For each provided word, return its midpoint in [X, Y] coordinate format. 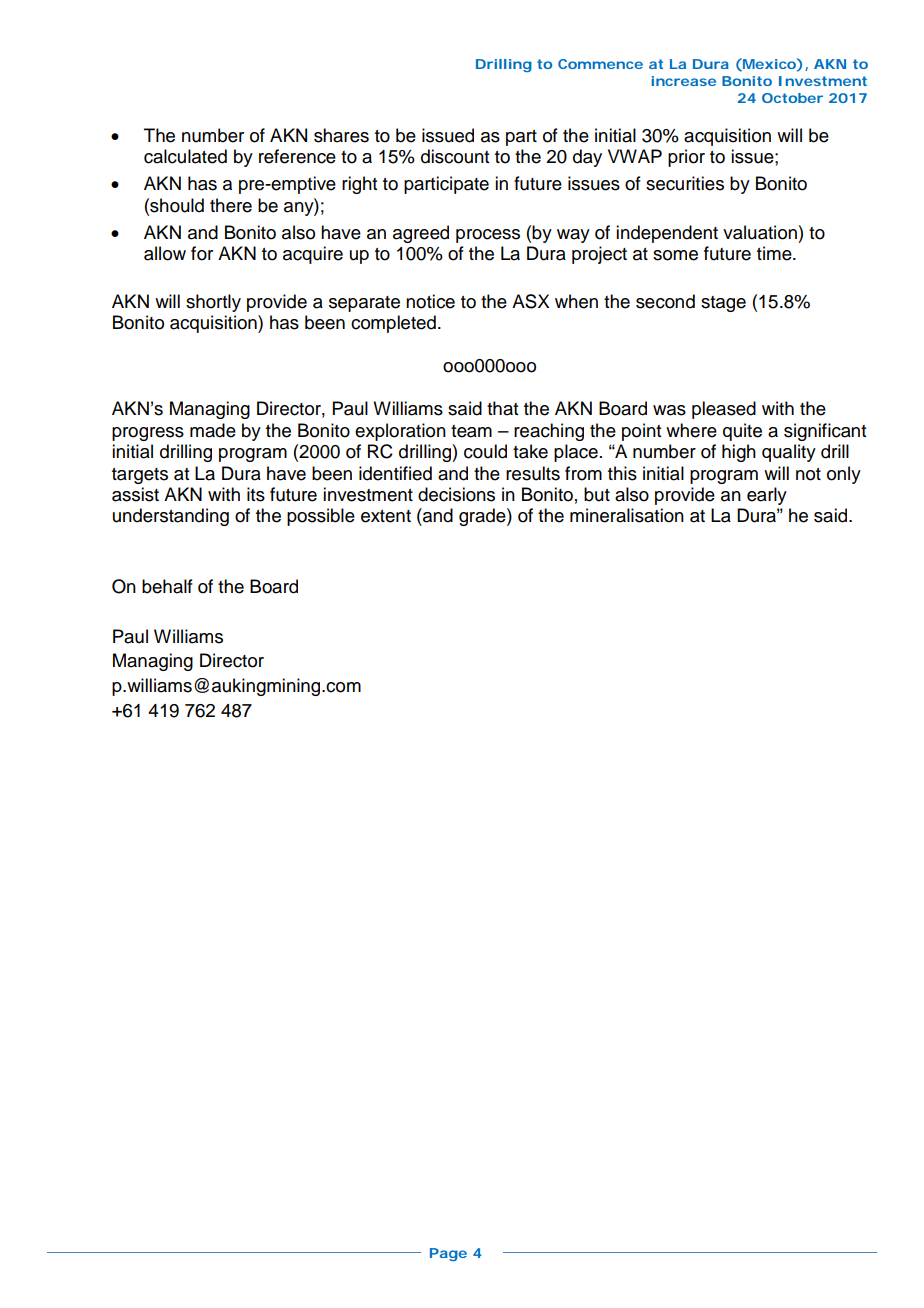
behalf [167, 586]
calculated [185, 156]
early [767, 496]
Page [448, 1254]
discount [455, 156]
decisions [456, 494]
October [792, 98]
